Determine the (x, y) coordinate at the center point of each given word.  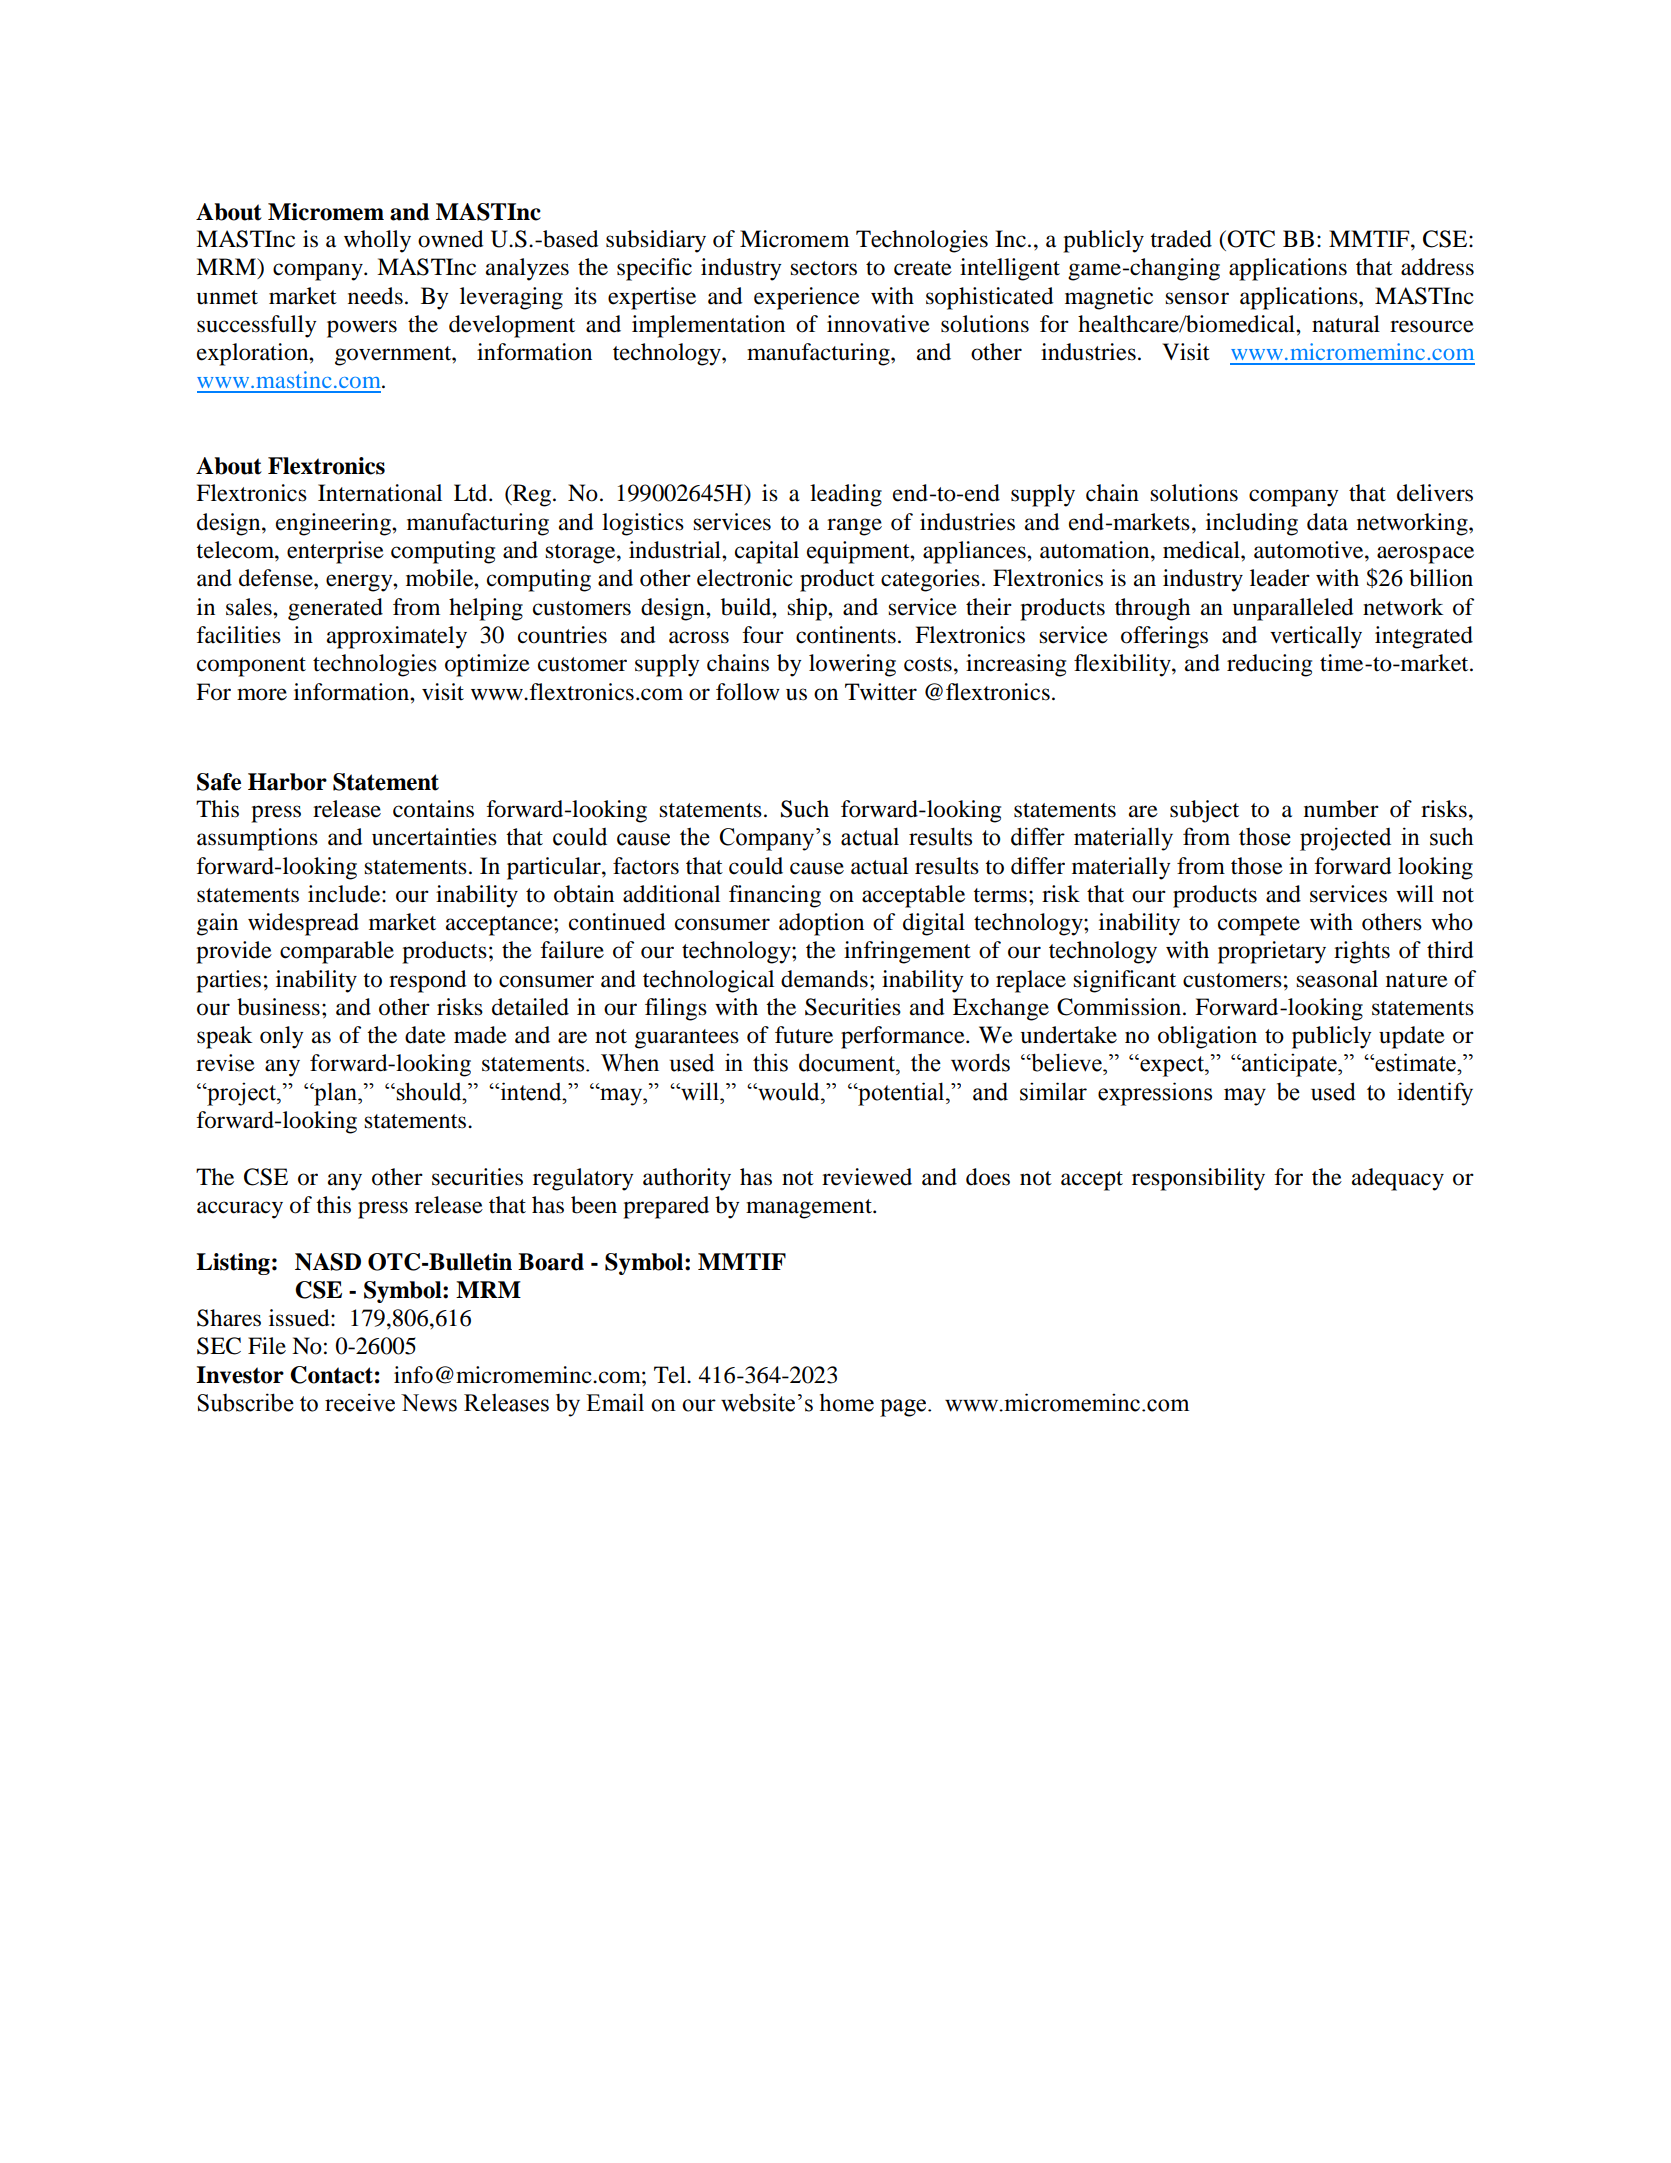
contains (433, 809)
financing (775, 896)
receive (360, 1402)
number (1341, 809)
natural (1346, 324)
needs (375, 296)
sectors (823, 268)
